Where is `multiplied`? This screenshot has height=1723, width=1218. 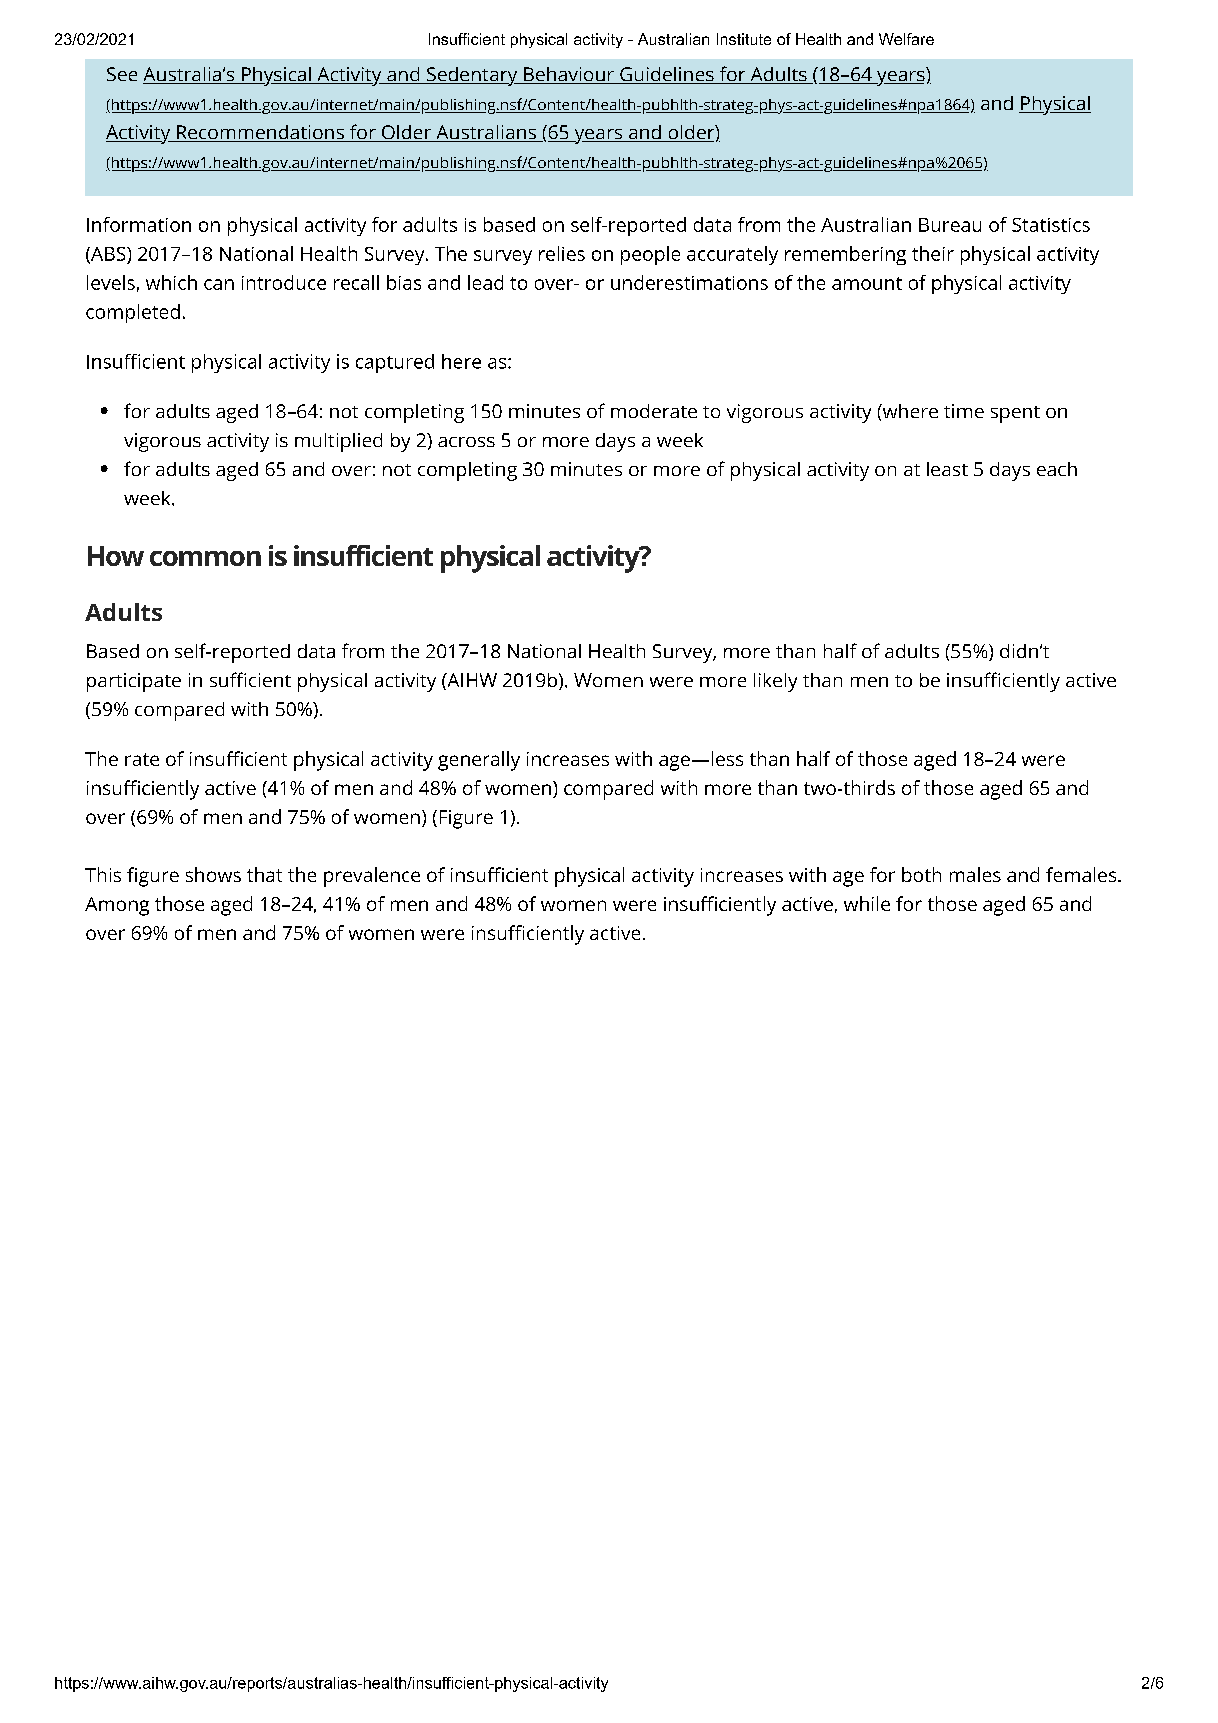 multiplied is located at coordinates (338, 442).
